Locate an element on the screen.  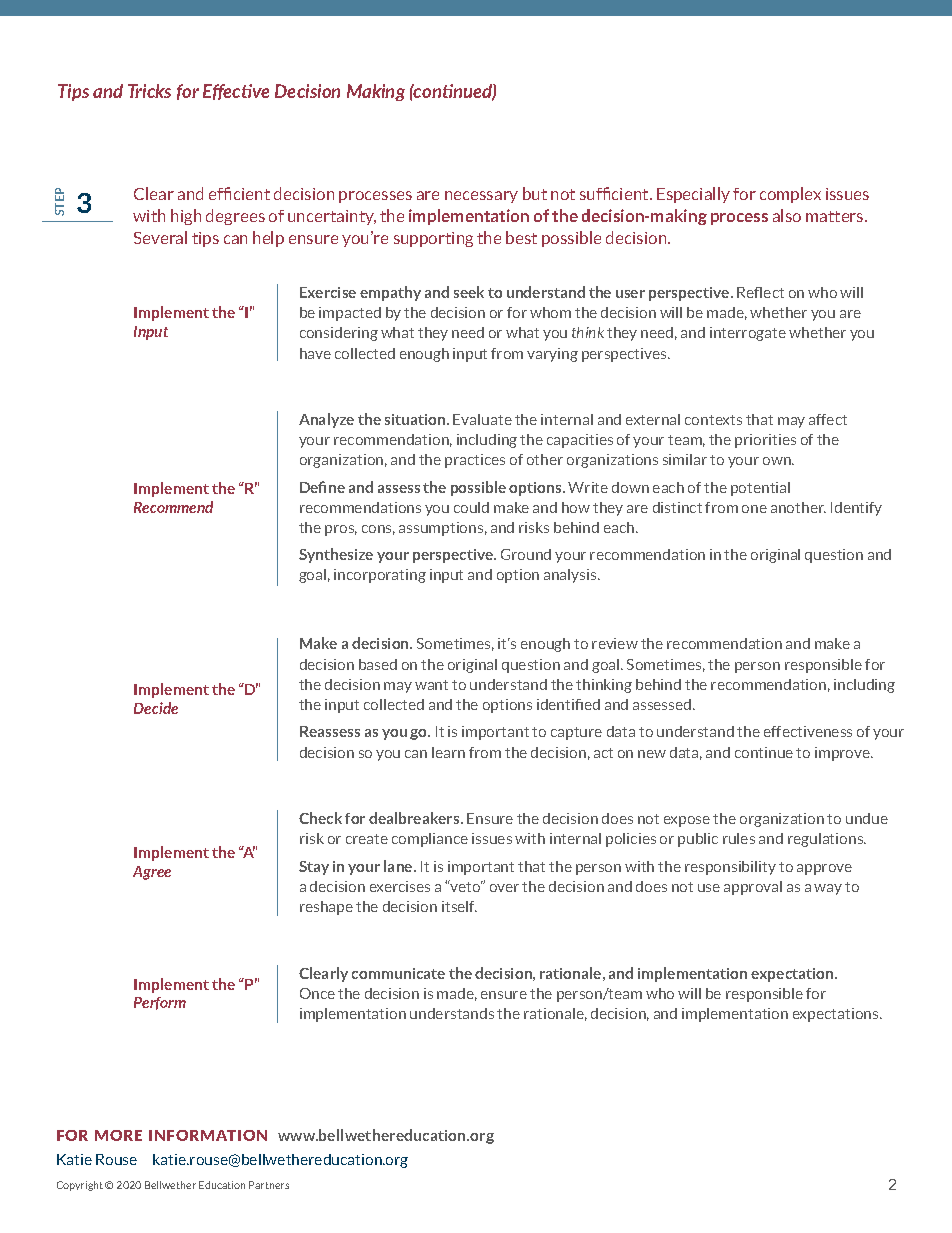
Synthesize is located at coordinates (336, 555).
